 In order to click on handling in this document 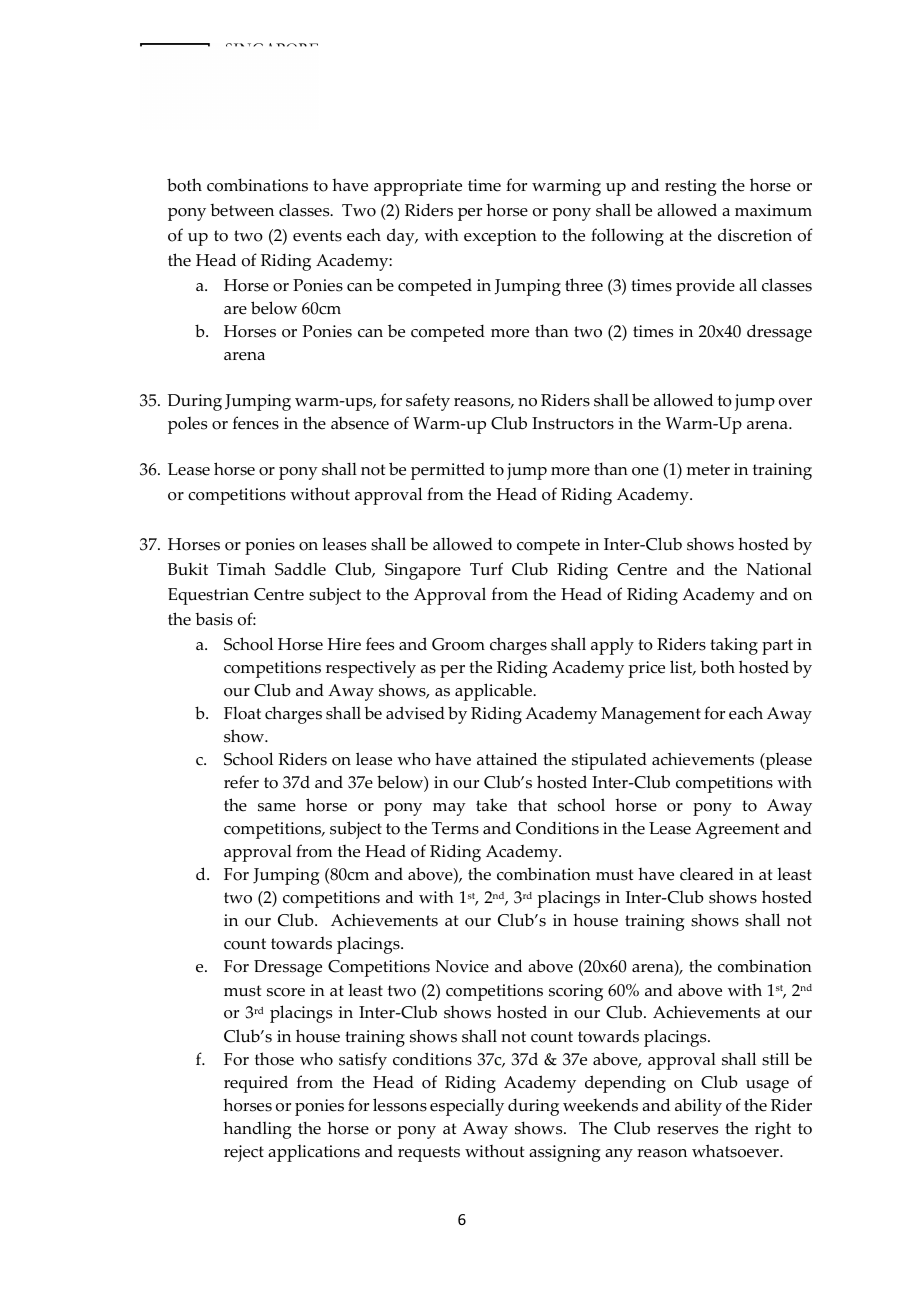, I will do `click(257, 1130)`.
